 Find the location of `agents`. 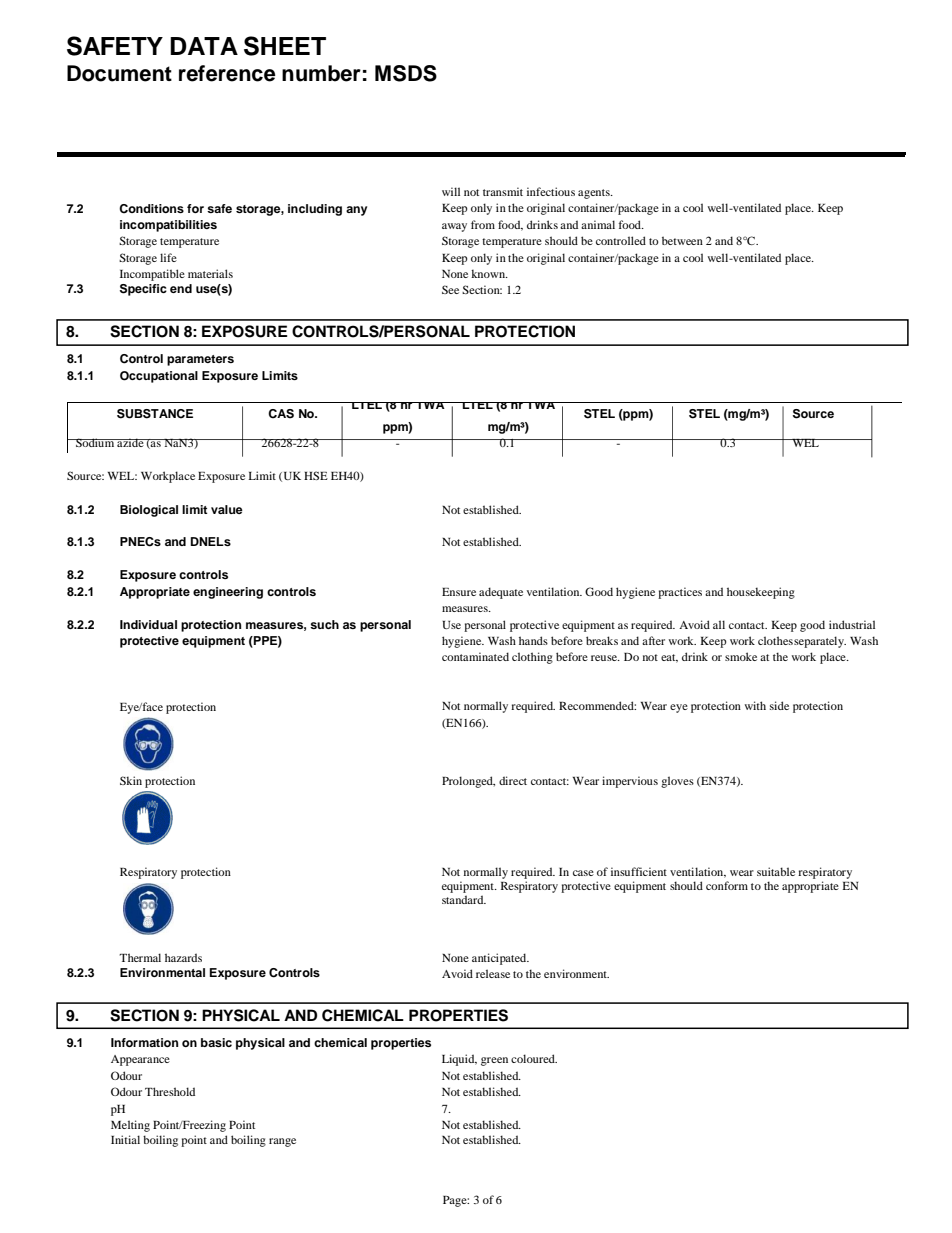

agents is located at coordinates (595, 194).
